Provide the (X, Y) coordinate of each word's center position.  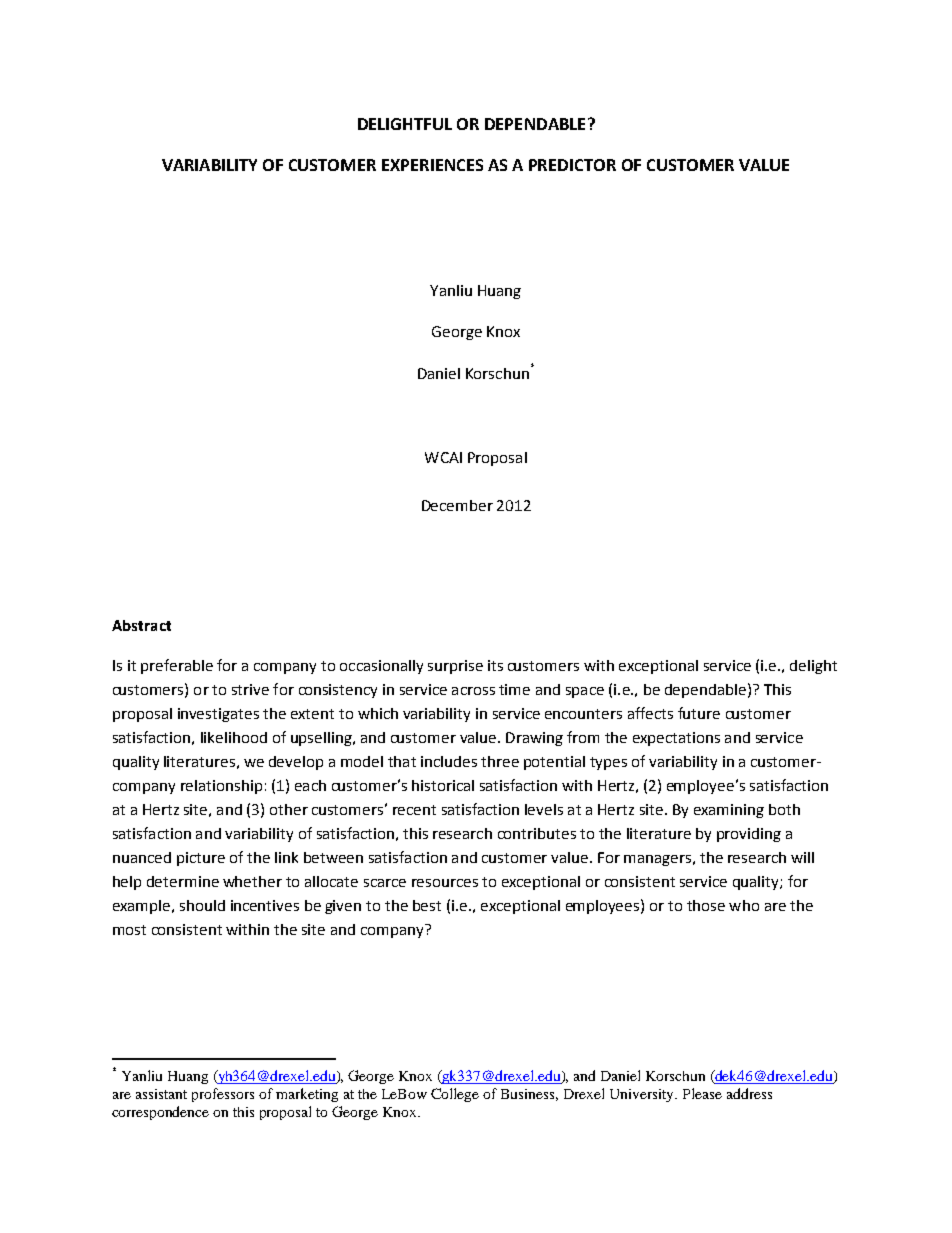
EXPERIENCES (432, 165)
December (457, 505)
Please (702, 1093)
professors (223, 1095)
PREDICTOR (572, 165)
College (455, 1095)
